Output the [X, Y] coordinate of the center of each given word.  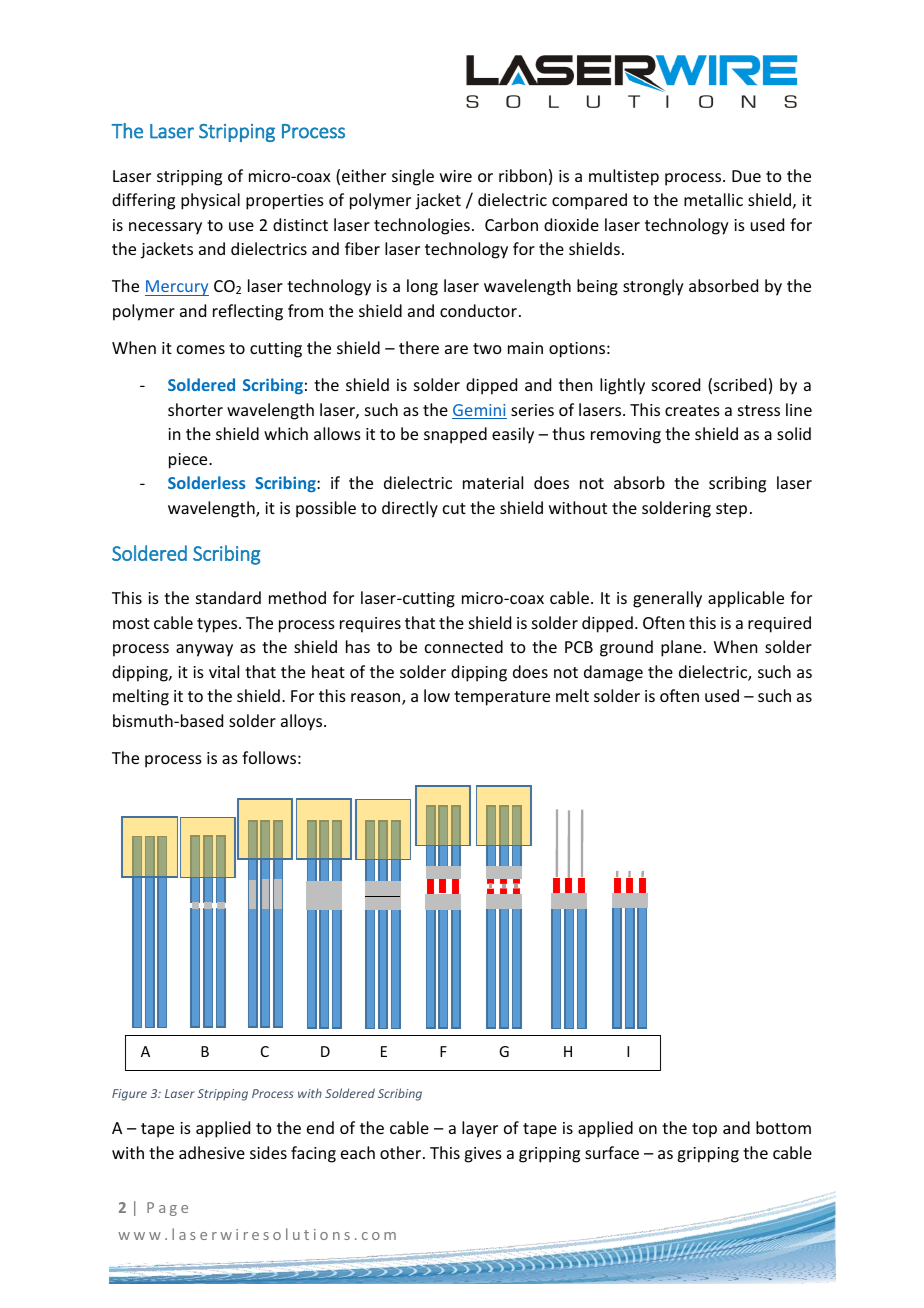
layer [480, 1129]
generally [667, 599]
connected [464, 646]
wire [456, 176]
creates [692, 410]
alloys [303, 722]
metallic [713, 199]
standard [228, 597]
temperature [502, 698]
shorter [195, 409]
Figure [129, 1095]
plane [682, 648]
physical [210, 201]
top [704, 1130]
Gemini [479, 411]
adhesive [212, 1152]
